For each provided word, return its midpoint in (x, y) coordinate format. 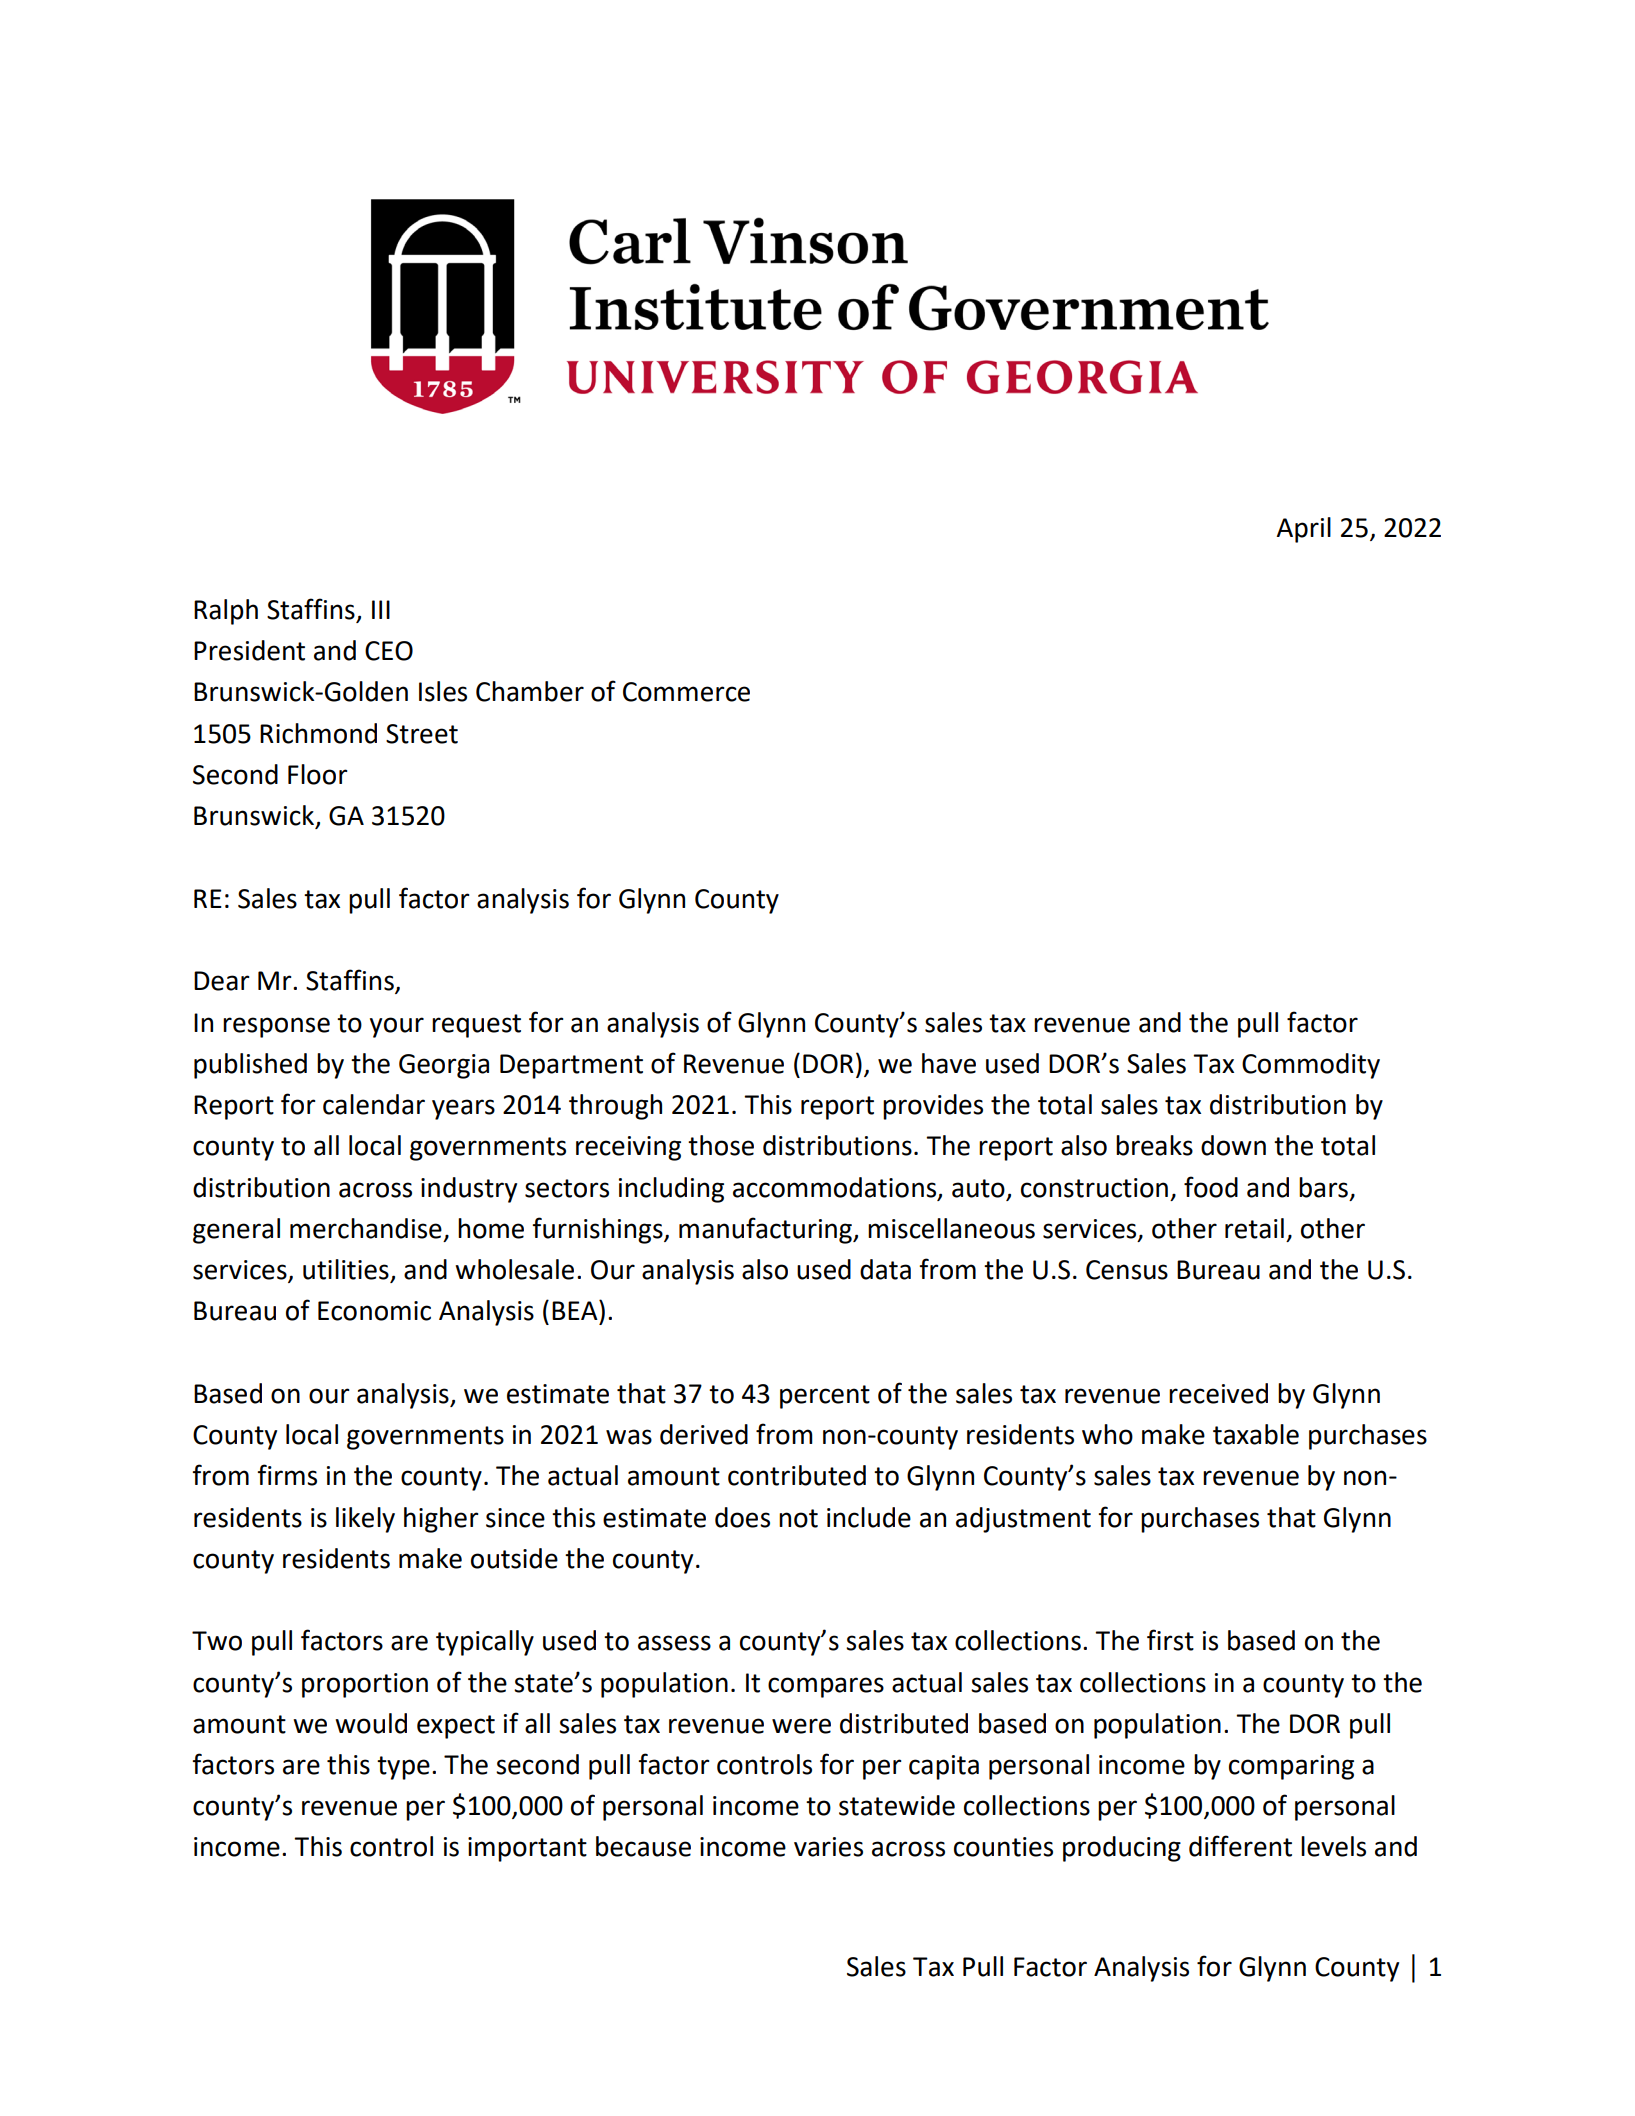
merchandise (366, 1228)
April (1303, 530)
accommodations (836, 1188)
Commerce (686, 692)
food (1211, 1187)
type (403, 1768)
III (381, 609)
